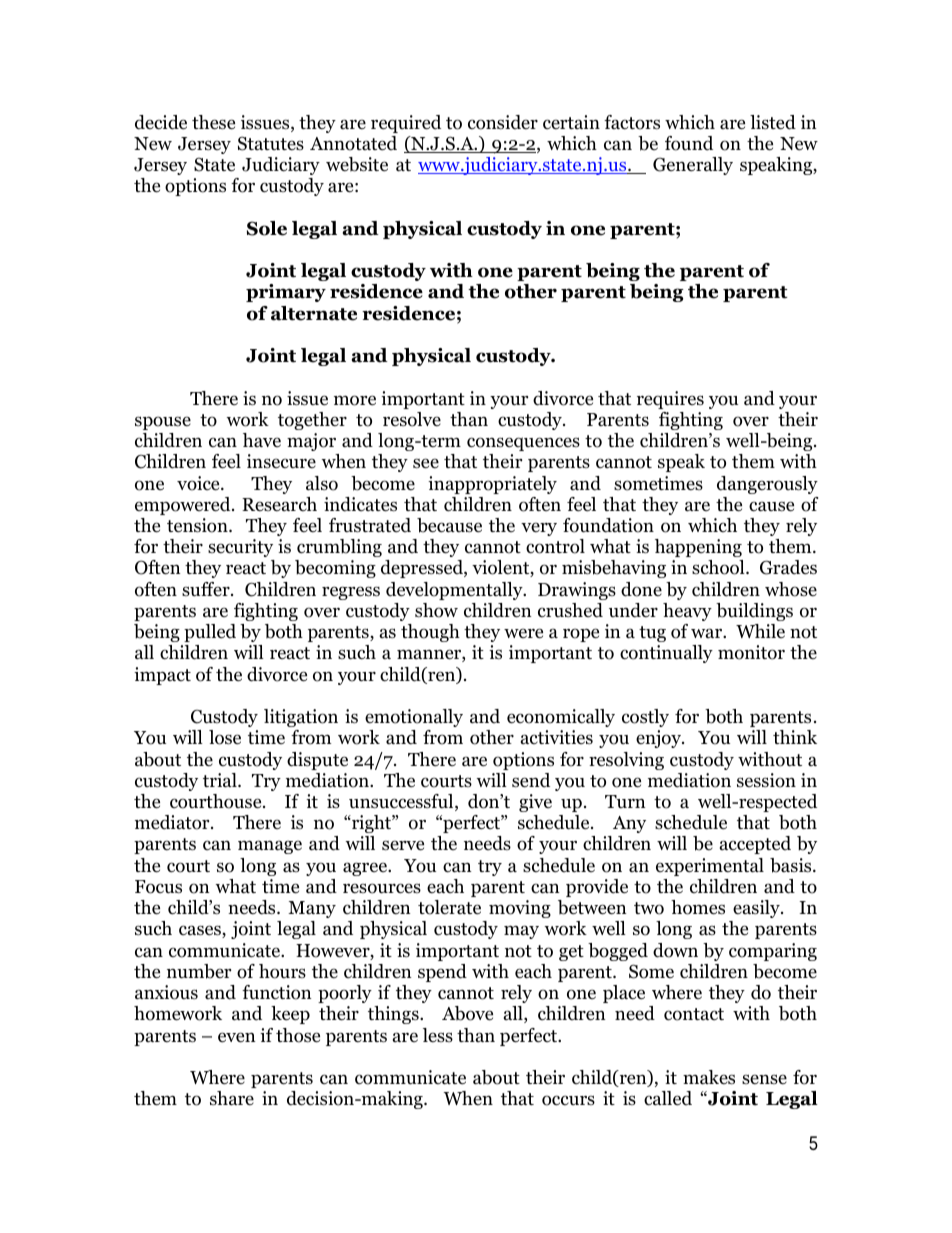 The image size is (952, 1233). I want to click on makes, so click(709, 1077).
